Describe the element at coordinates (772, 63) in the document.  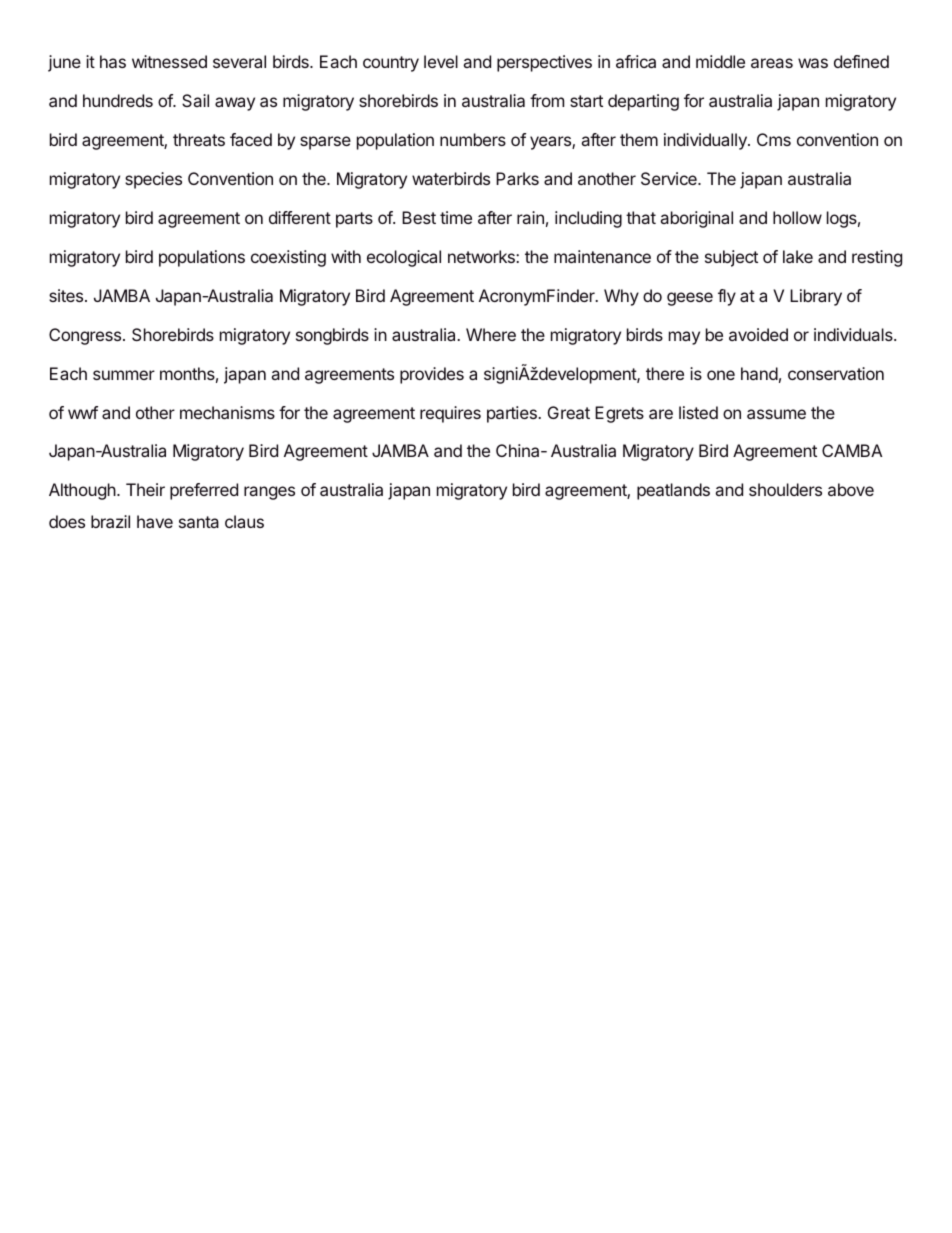
I see `areas` at that location.
